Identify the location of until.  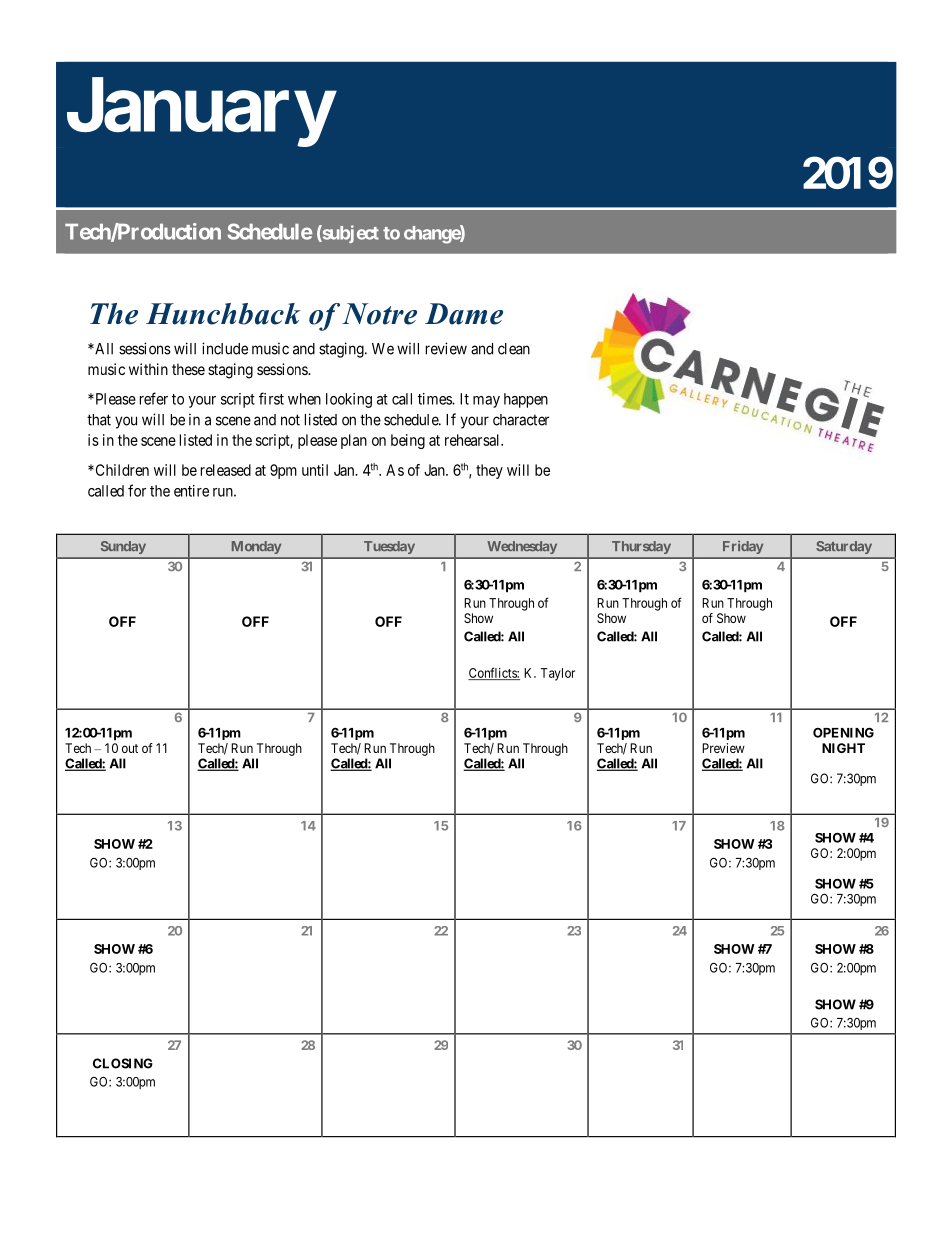
(315, 470).
